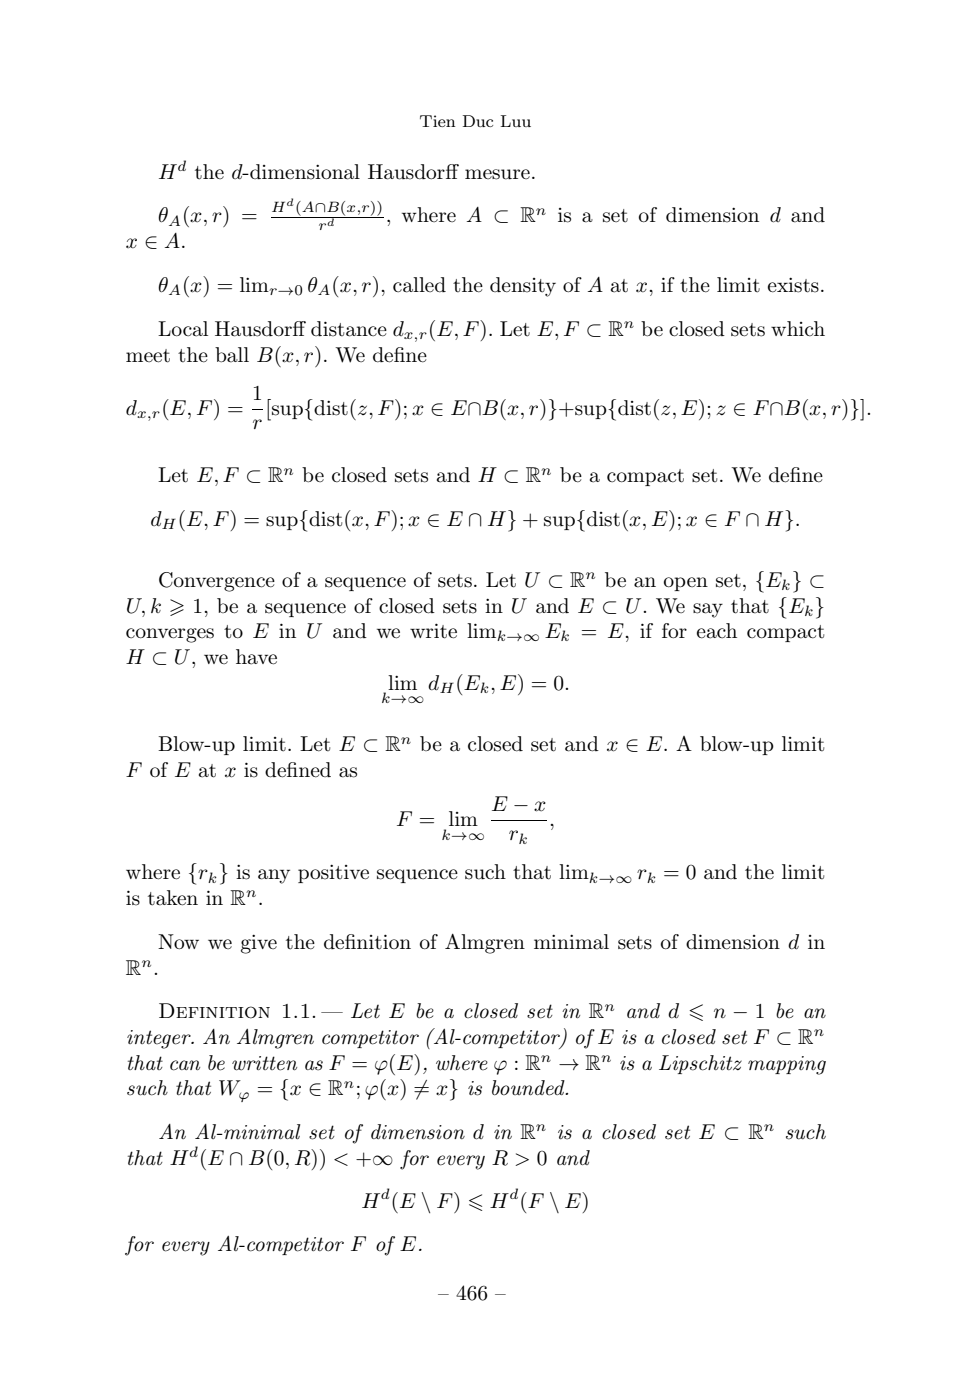  I want to click on write, so click(433, 631).
